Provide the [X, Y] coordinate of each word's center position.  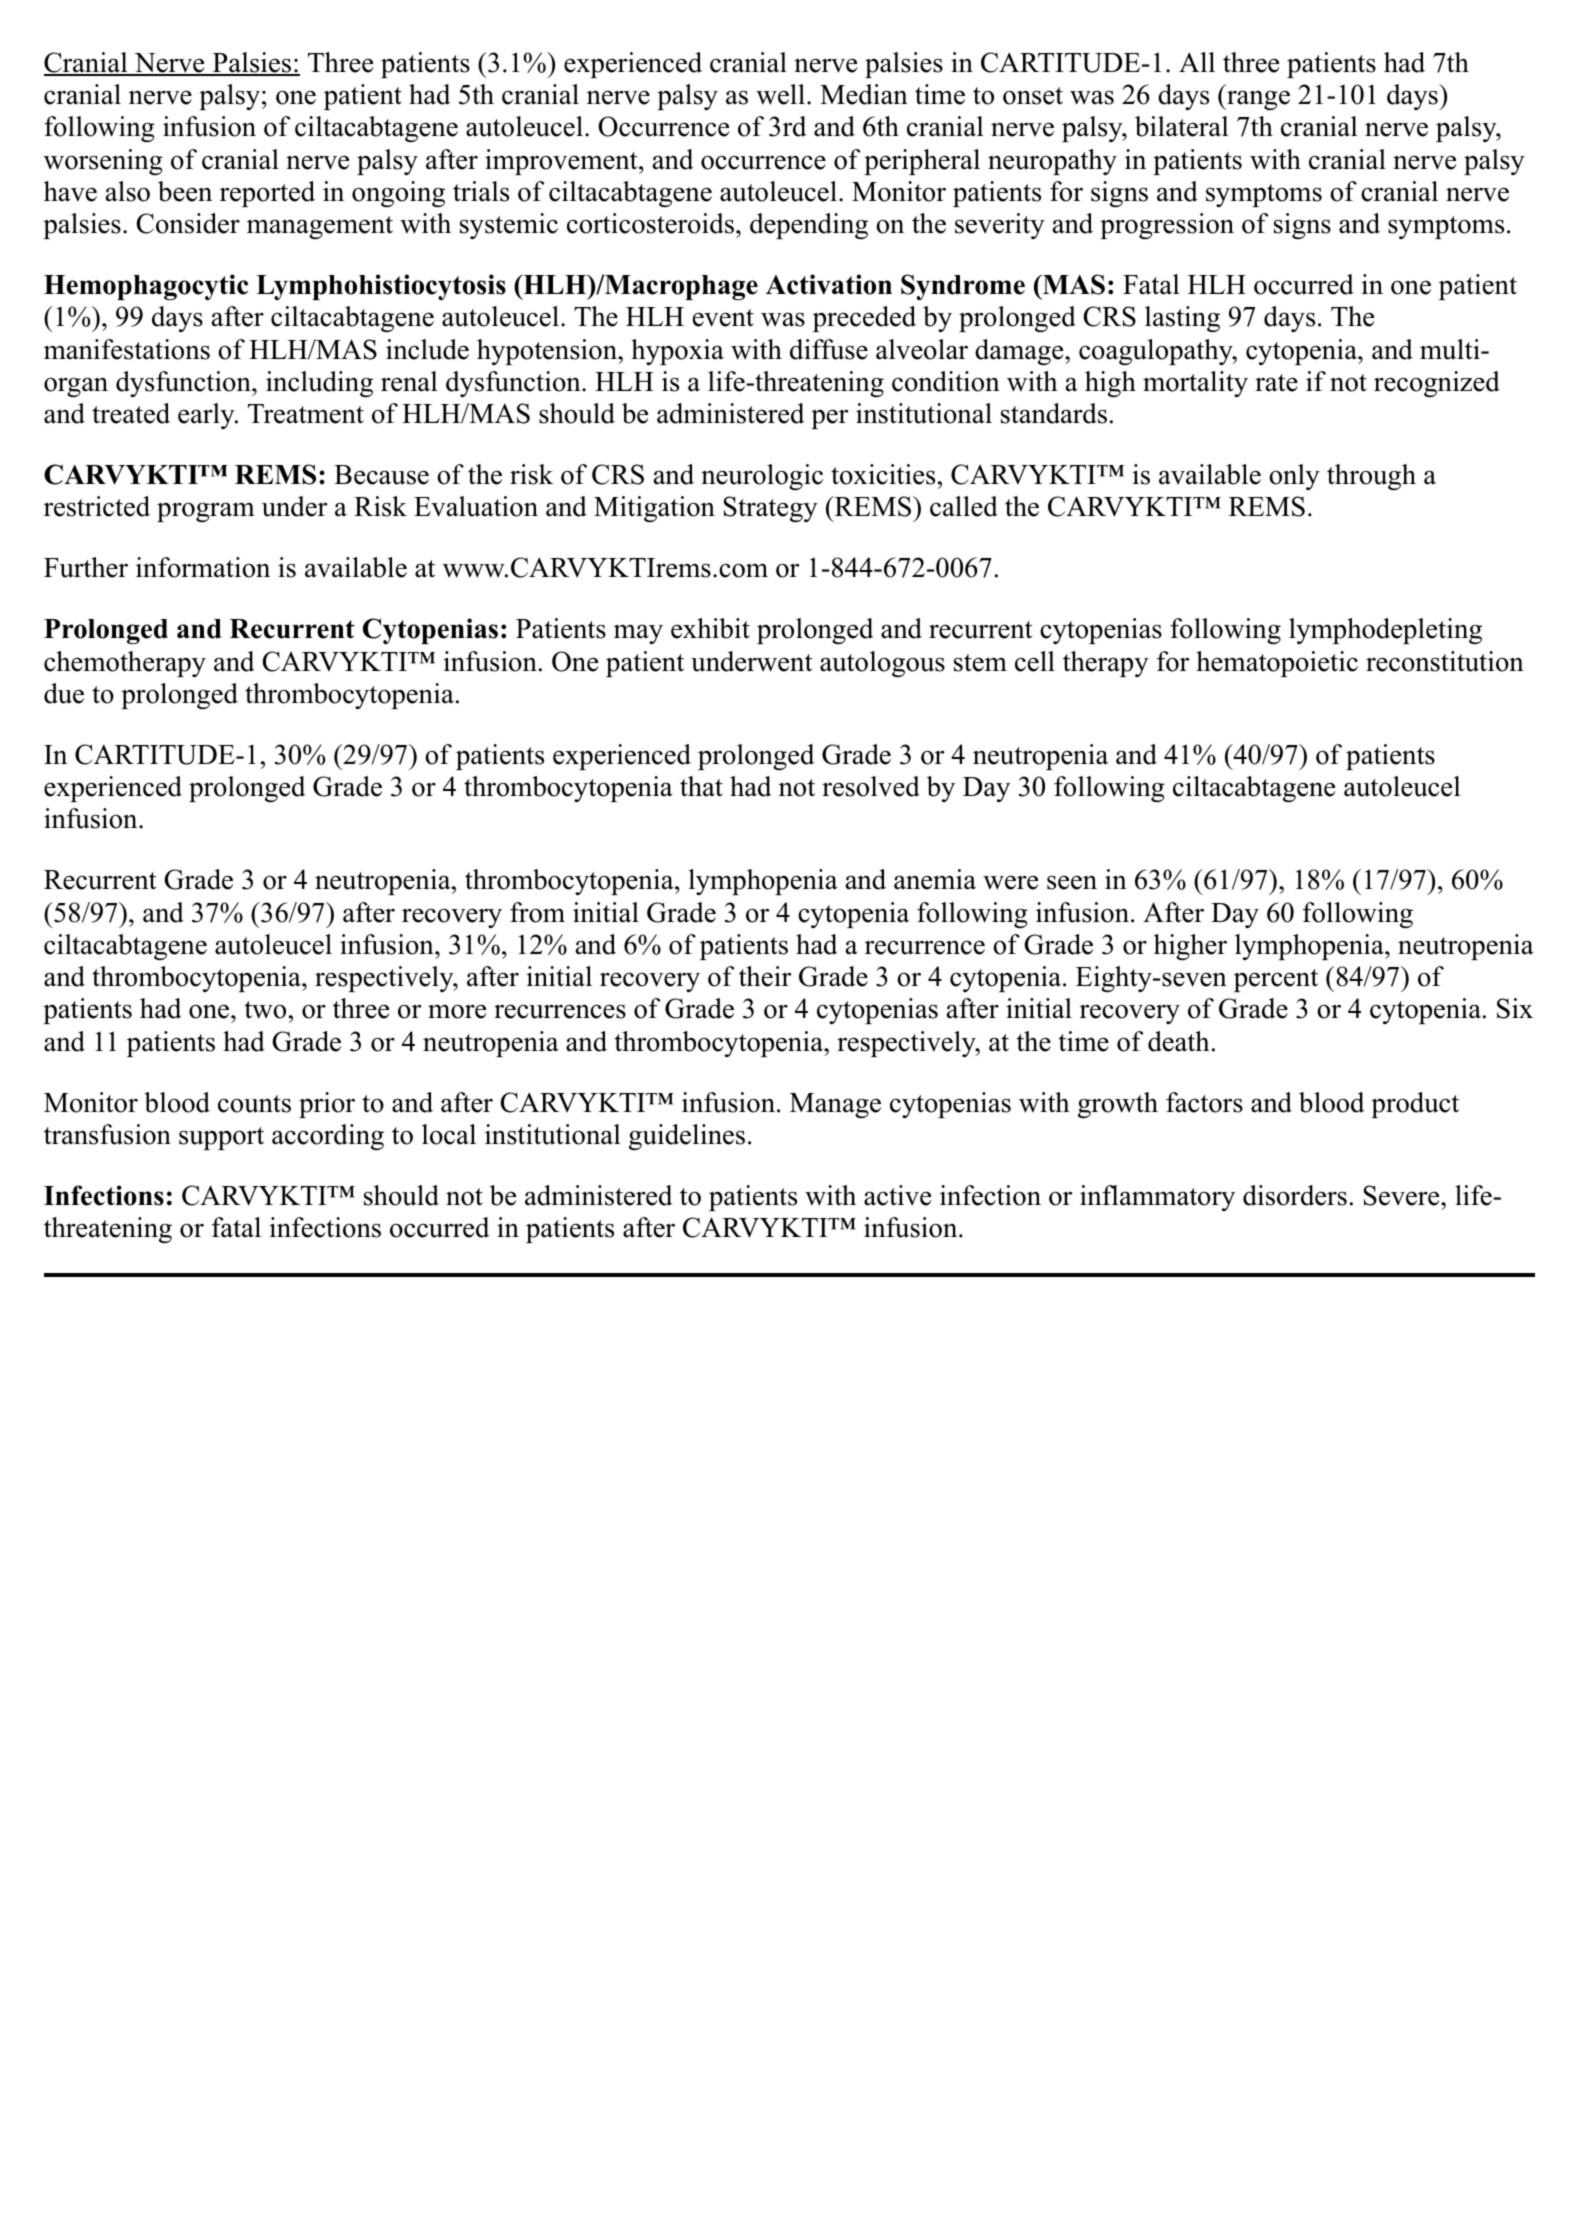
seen [1072, 882]
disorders [1295, 1195]
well [780, 94]
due [64, 693]
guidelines [687, 1137]
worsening [103, 162]
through [1371, 477]
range [1257, 100]
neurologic [762, 477]
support [221, 1138]
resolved [871, 786]
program [206, 512]
